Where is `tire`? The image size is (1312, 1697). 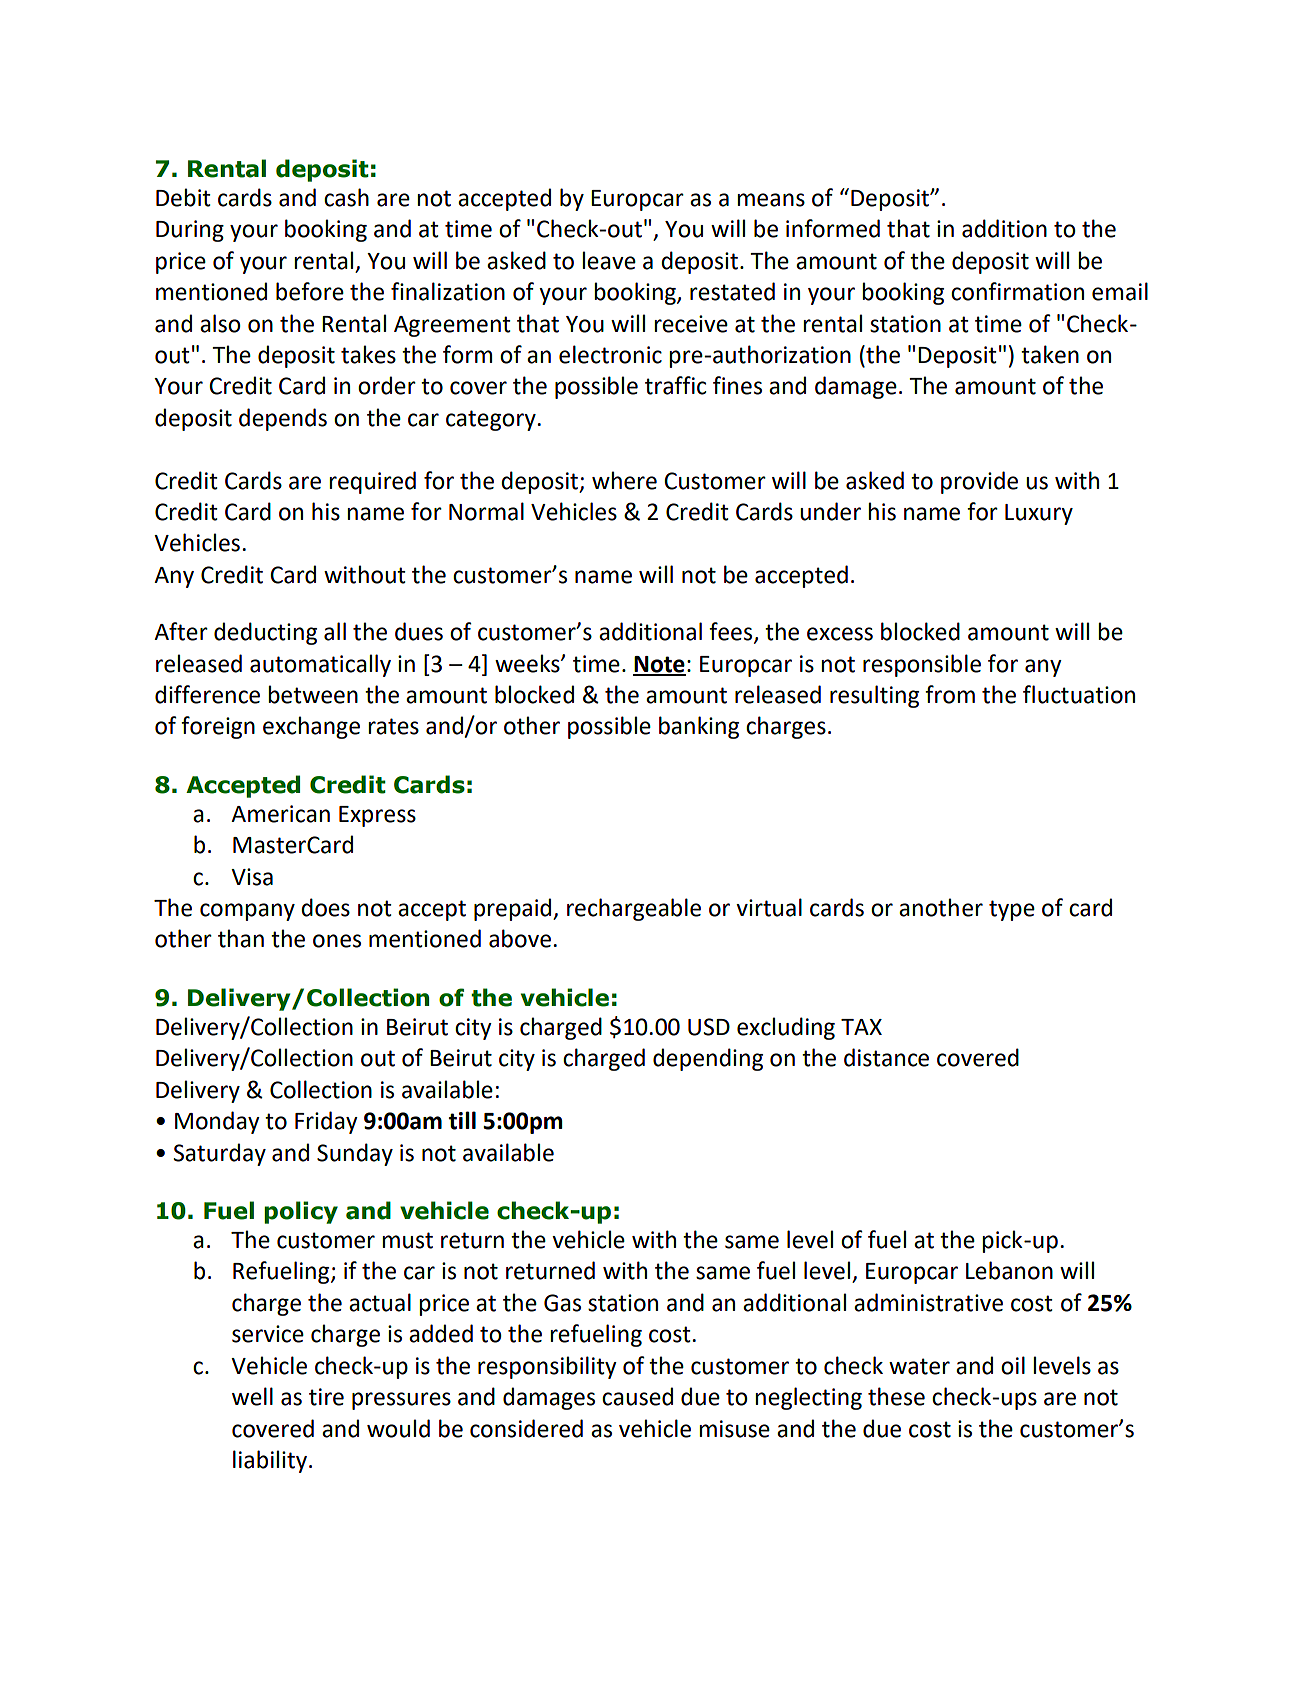 tire is located at coordinates (326, 1397).
